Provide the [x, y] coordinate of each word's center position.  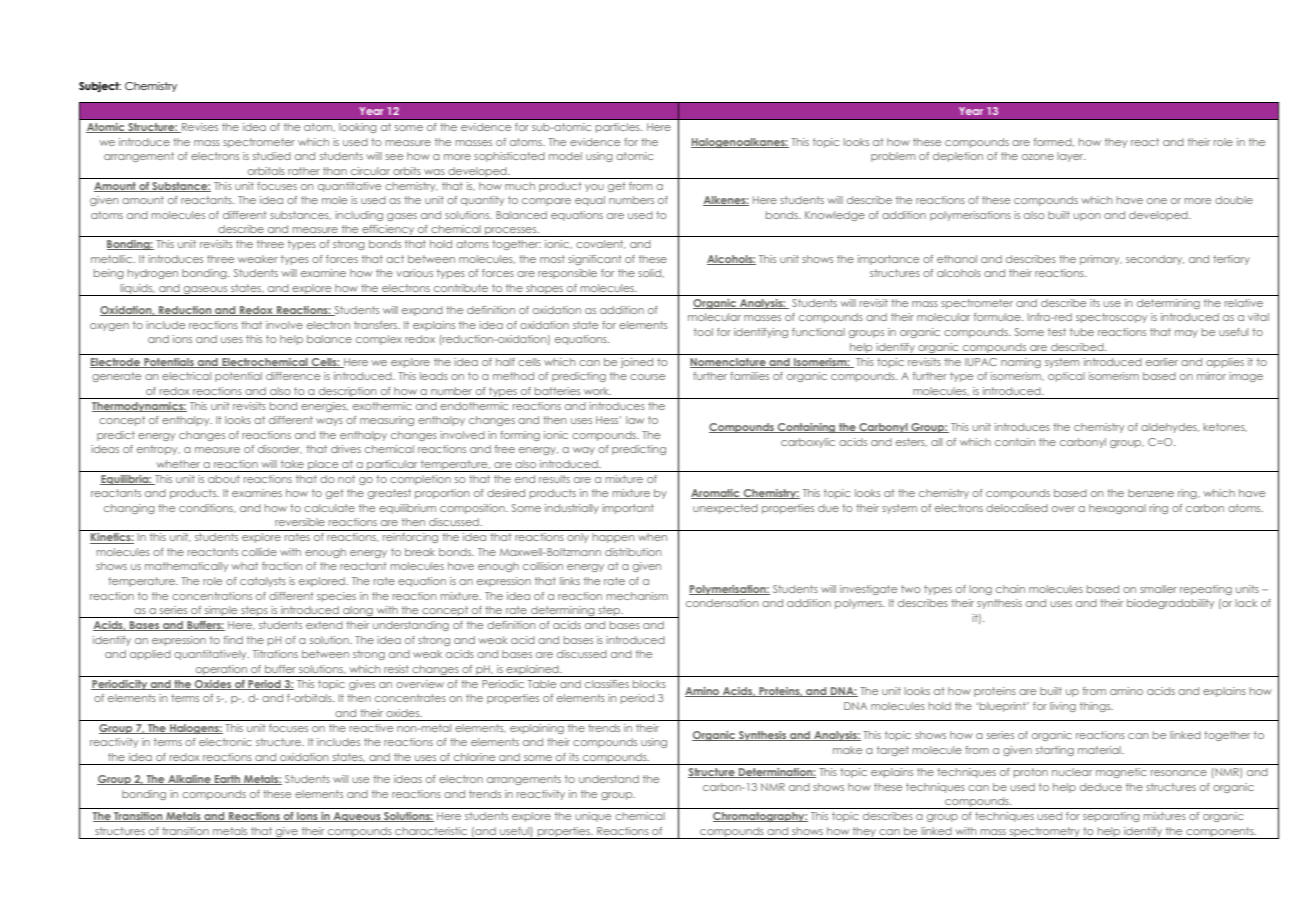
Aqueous [357, 817]
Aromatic [716, 494]
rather [304, 171]
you [594, 188]
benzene [1151, 493]
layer [1071, 157]
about [224, 479]
